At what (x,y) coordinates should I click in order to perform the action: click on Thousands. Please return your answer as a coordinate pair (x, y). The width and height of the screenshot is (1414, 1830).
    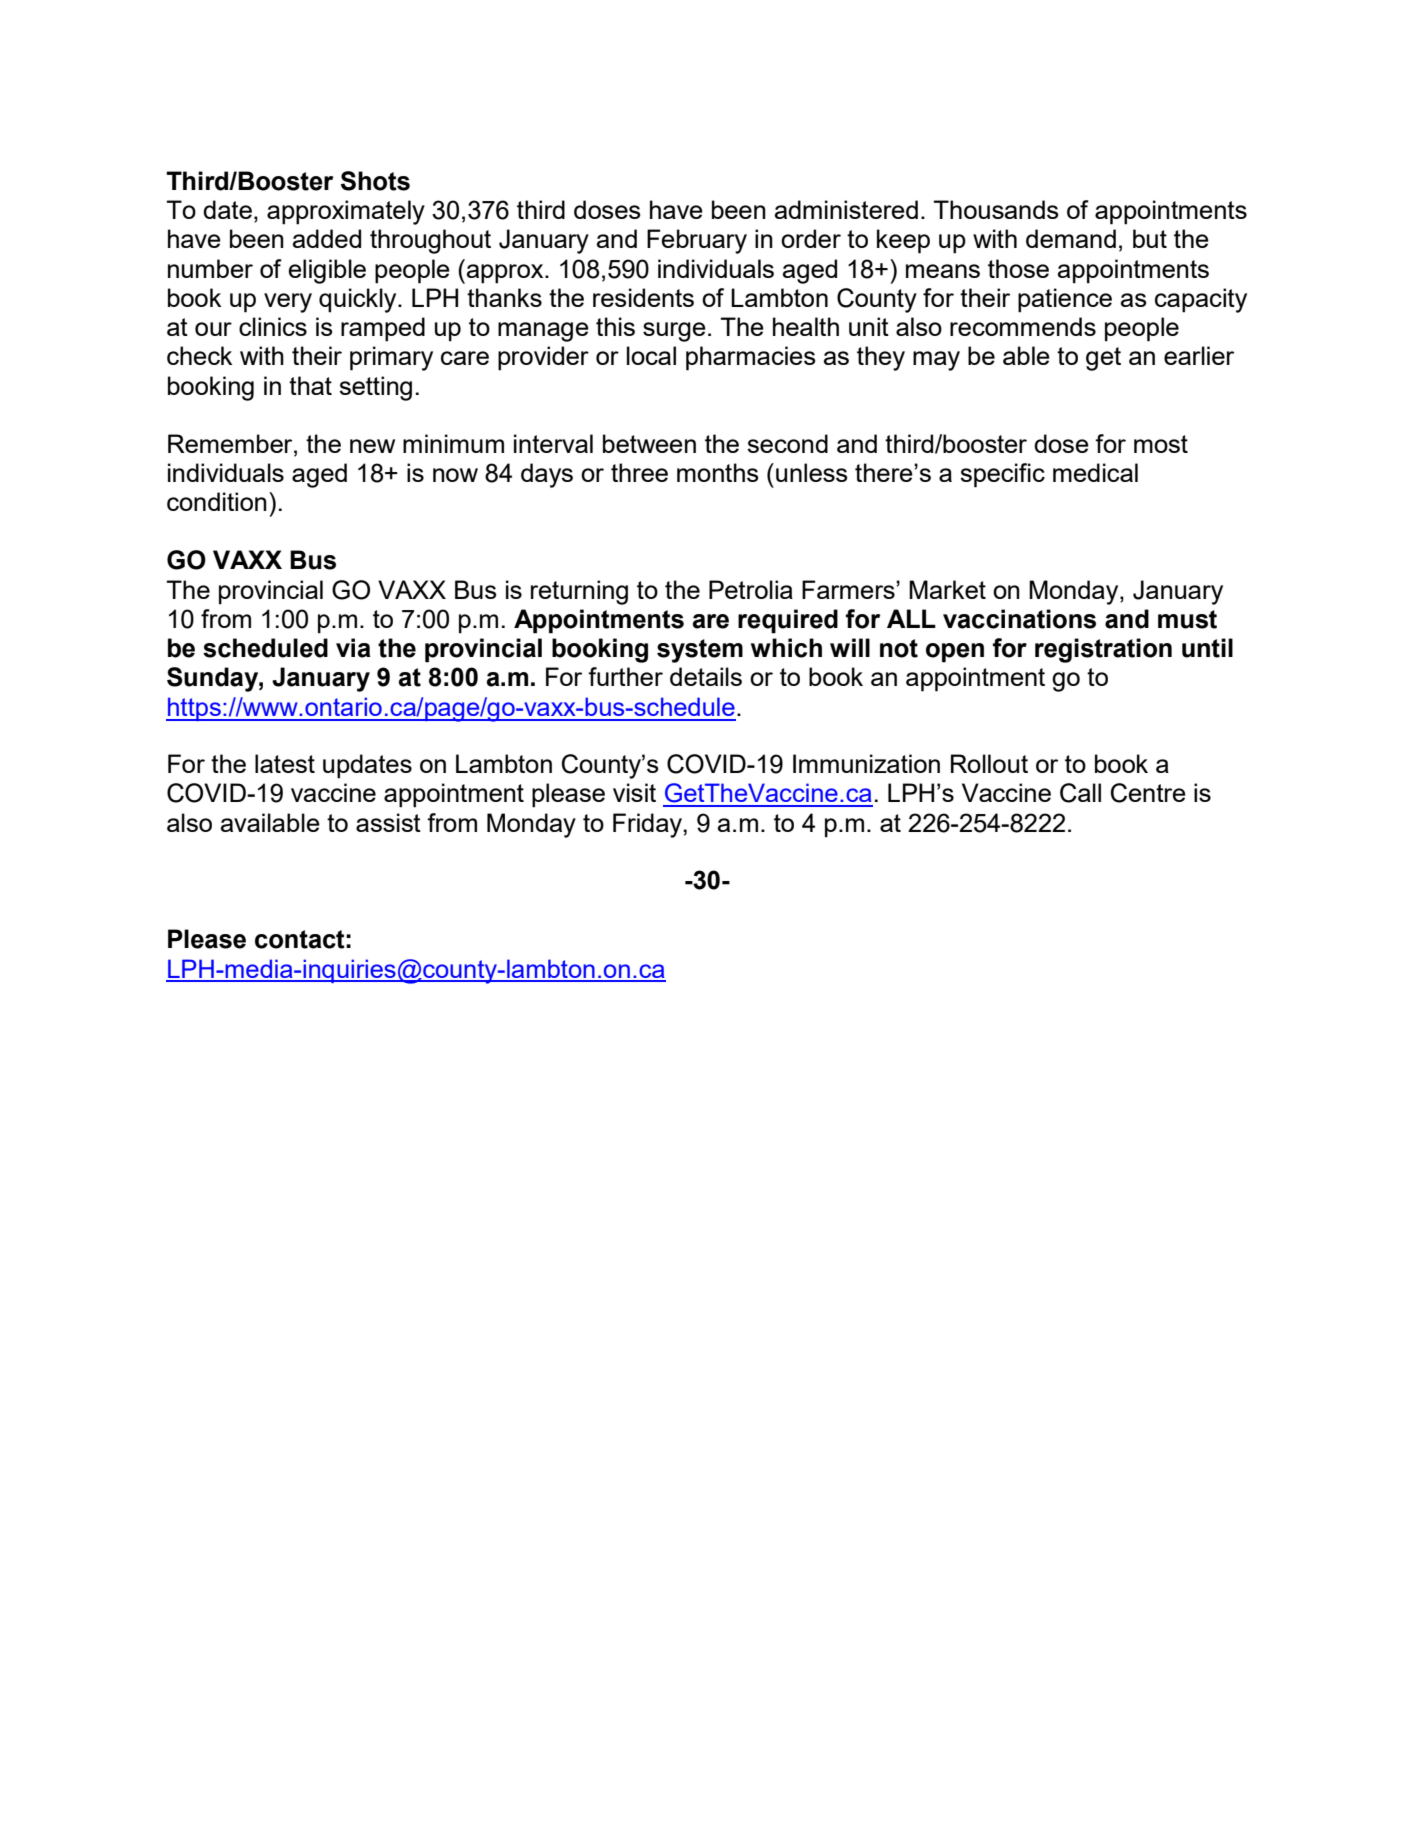
    Looking at the image, I should click on (995, 209).
